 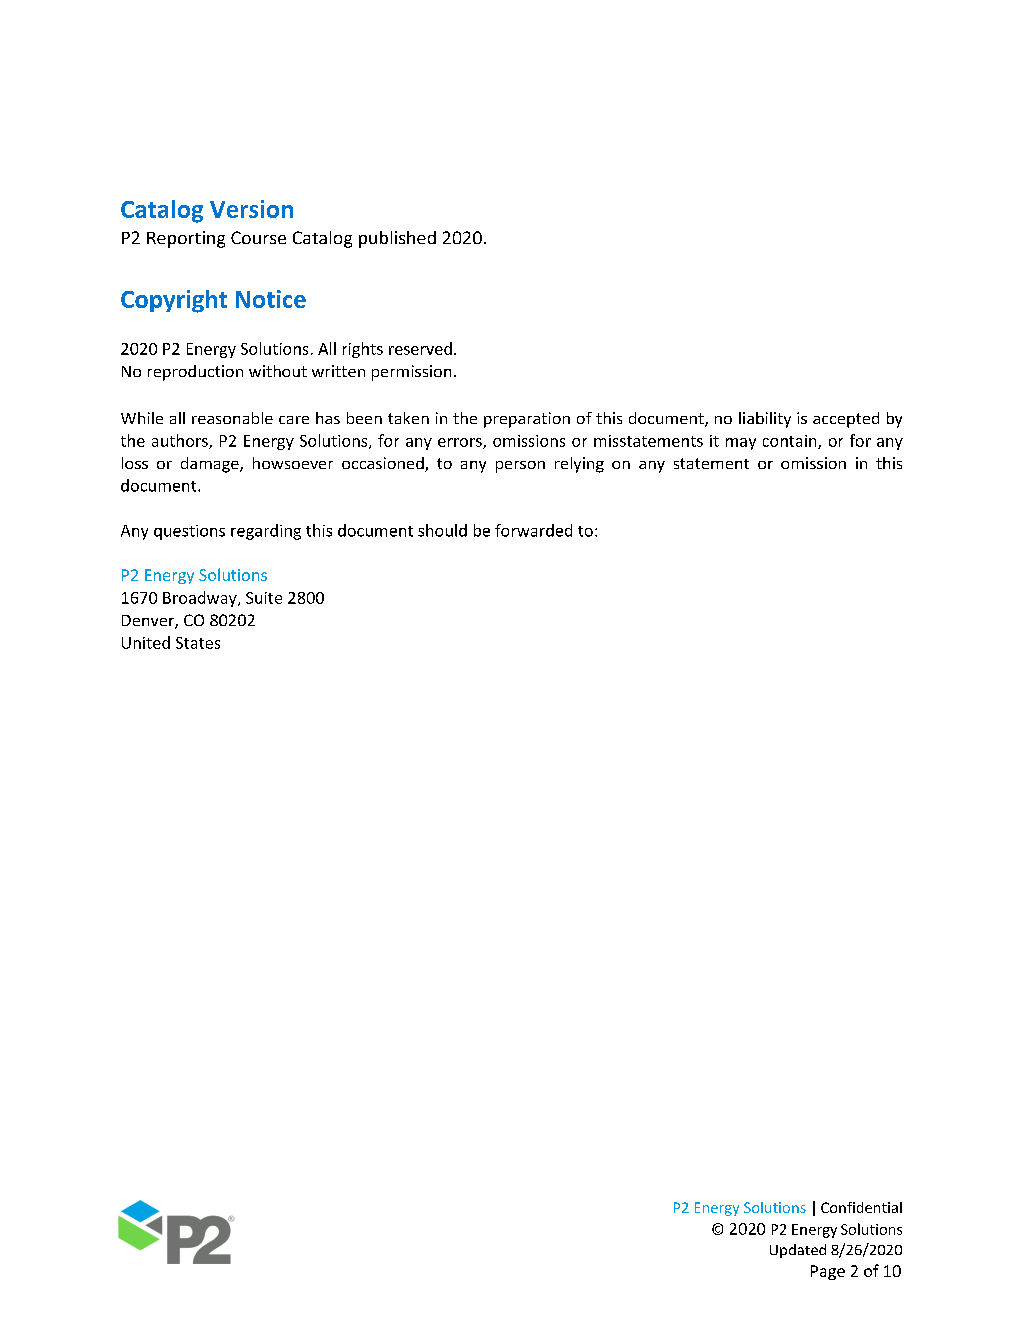 What do you see at coordinates (397, 239) in the document?
I see `published` at bounding box center [397, 239].
